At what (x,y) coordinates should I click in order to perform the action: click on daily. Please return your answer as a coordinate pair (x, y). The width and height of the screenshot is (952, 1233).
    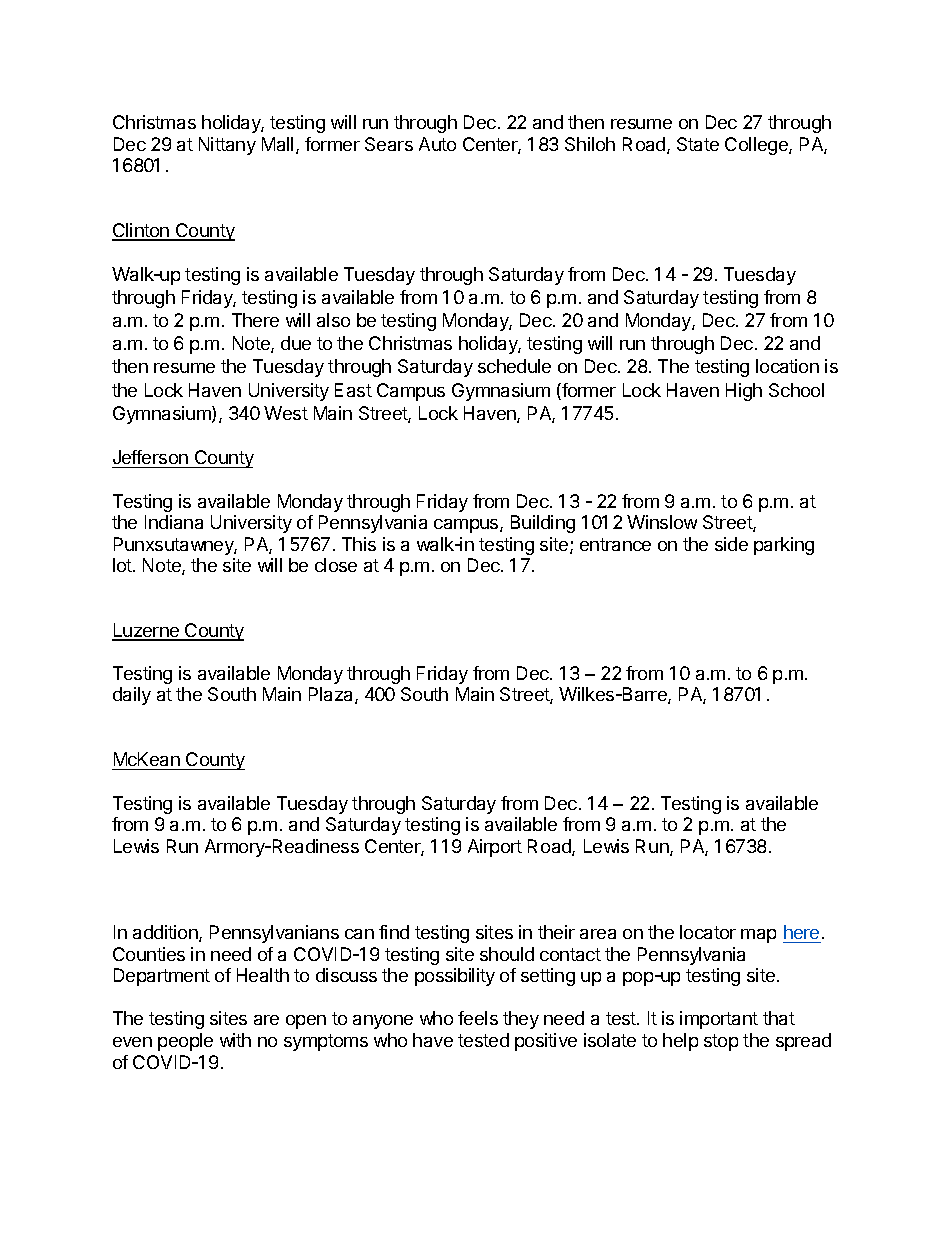
    Looking at the image, I should click on (132, 696).
